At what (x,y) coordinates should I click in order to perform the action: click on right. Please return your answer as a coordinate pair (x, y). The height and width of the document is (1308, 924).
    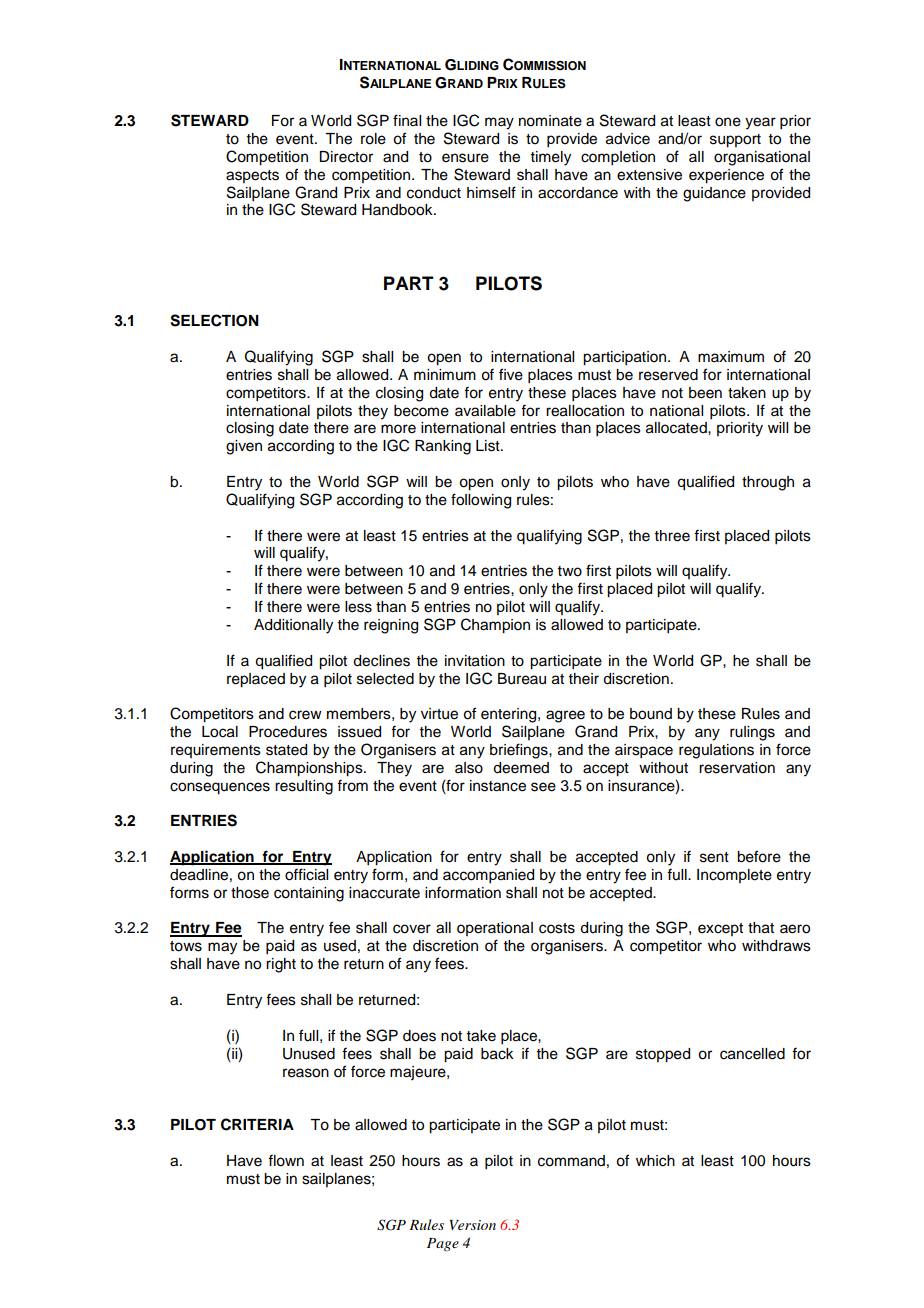
    Looking at the image, I should click on (281, 965).
